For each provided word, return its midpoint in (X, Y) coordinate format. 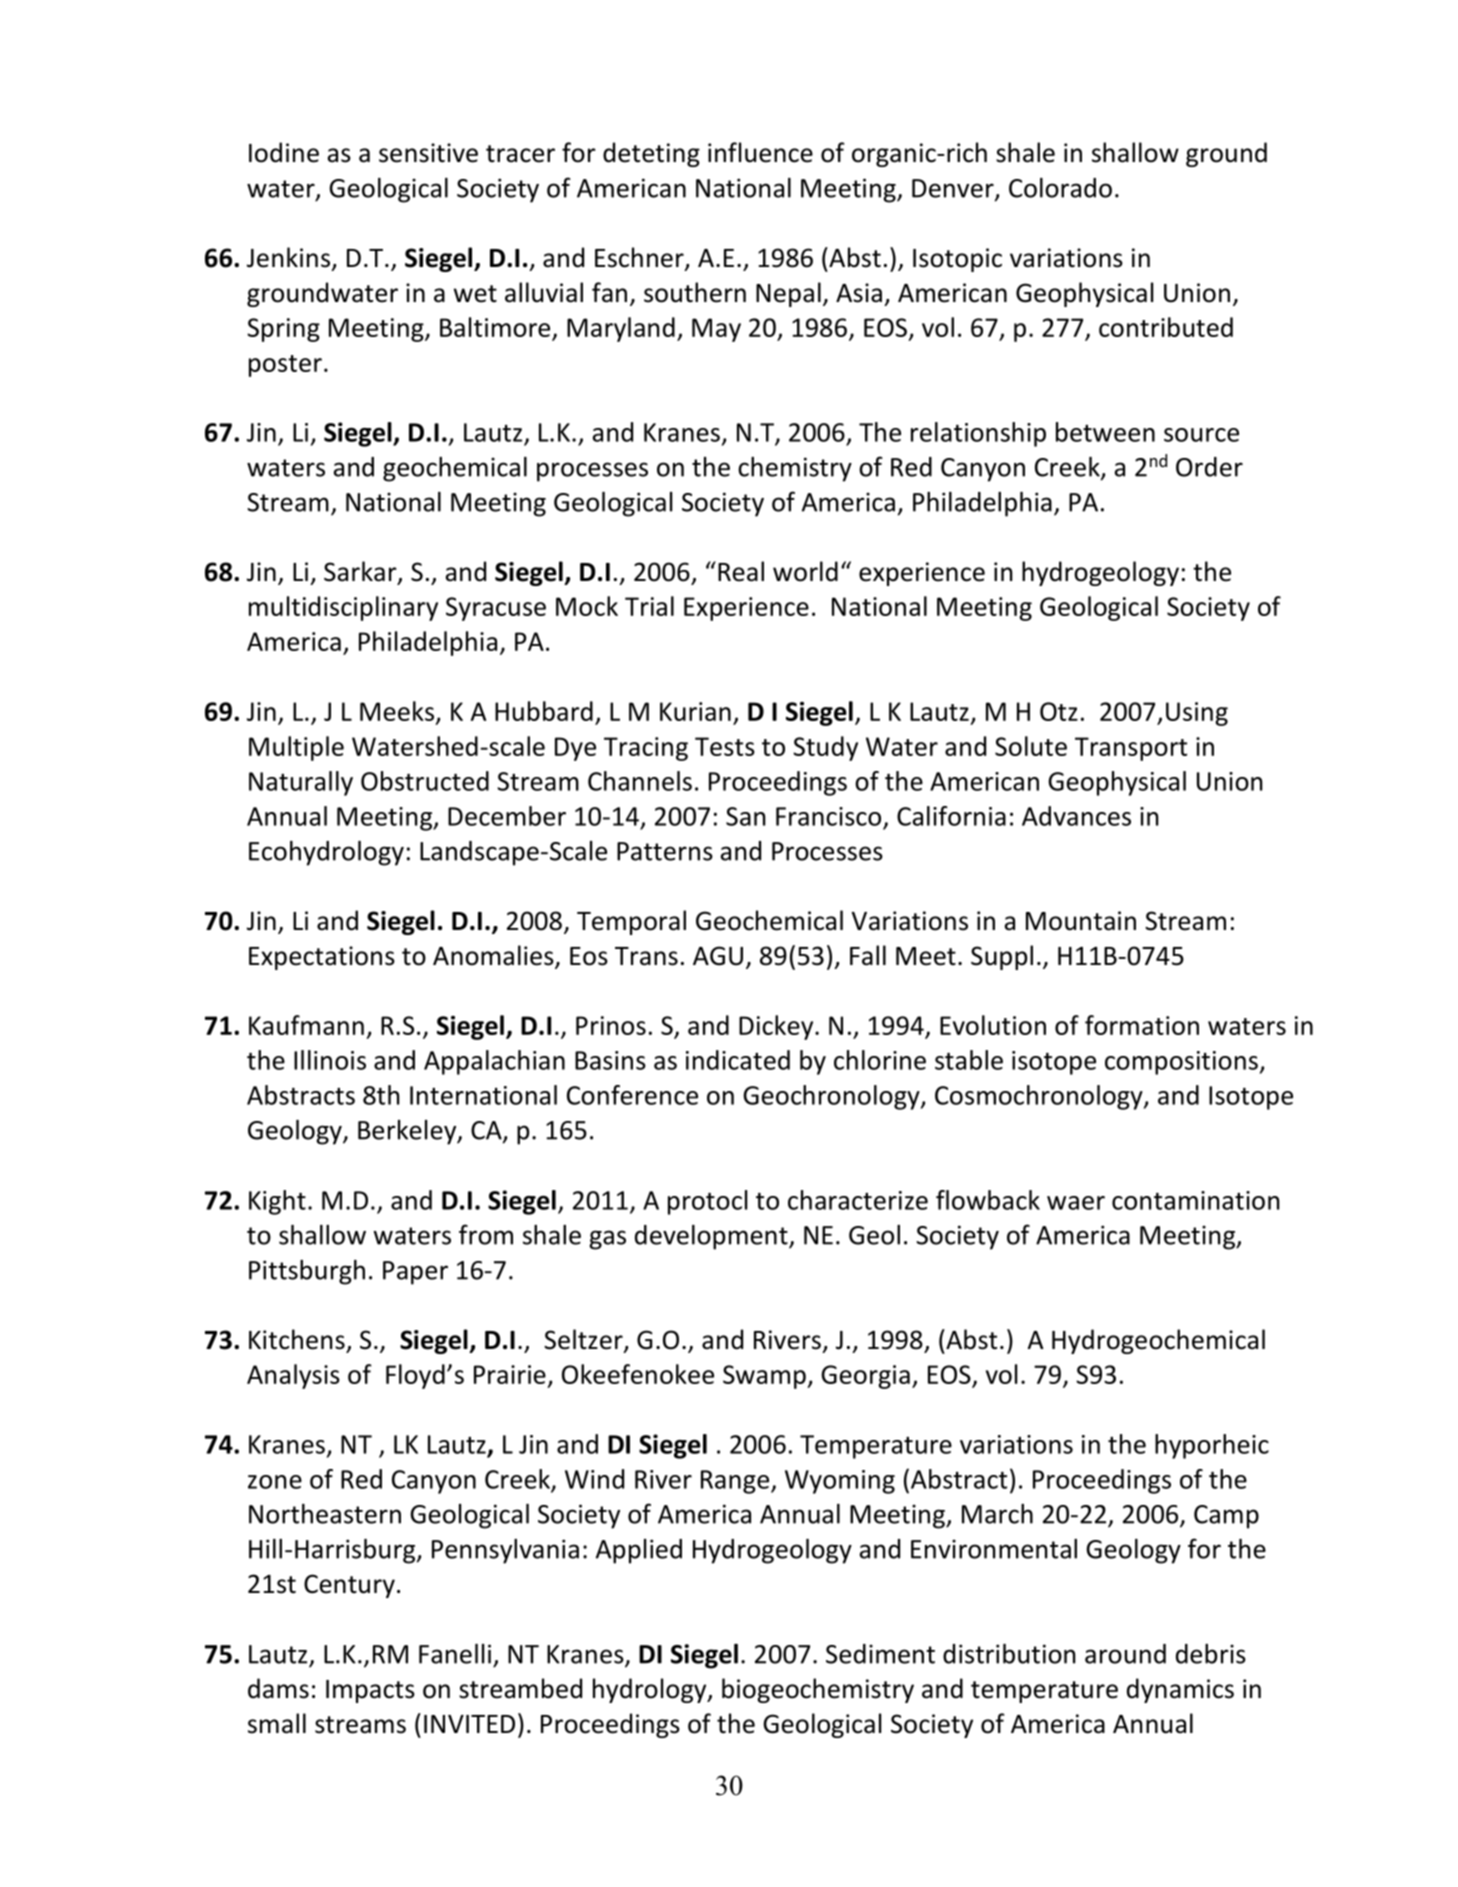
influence (760, 152)
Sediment (880, 1654)
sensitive (428, 153)
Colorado (1060, 188)
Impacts (370, 1691)
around (1125, 1654)
